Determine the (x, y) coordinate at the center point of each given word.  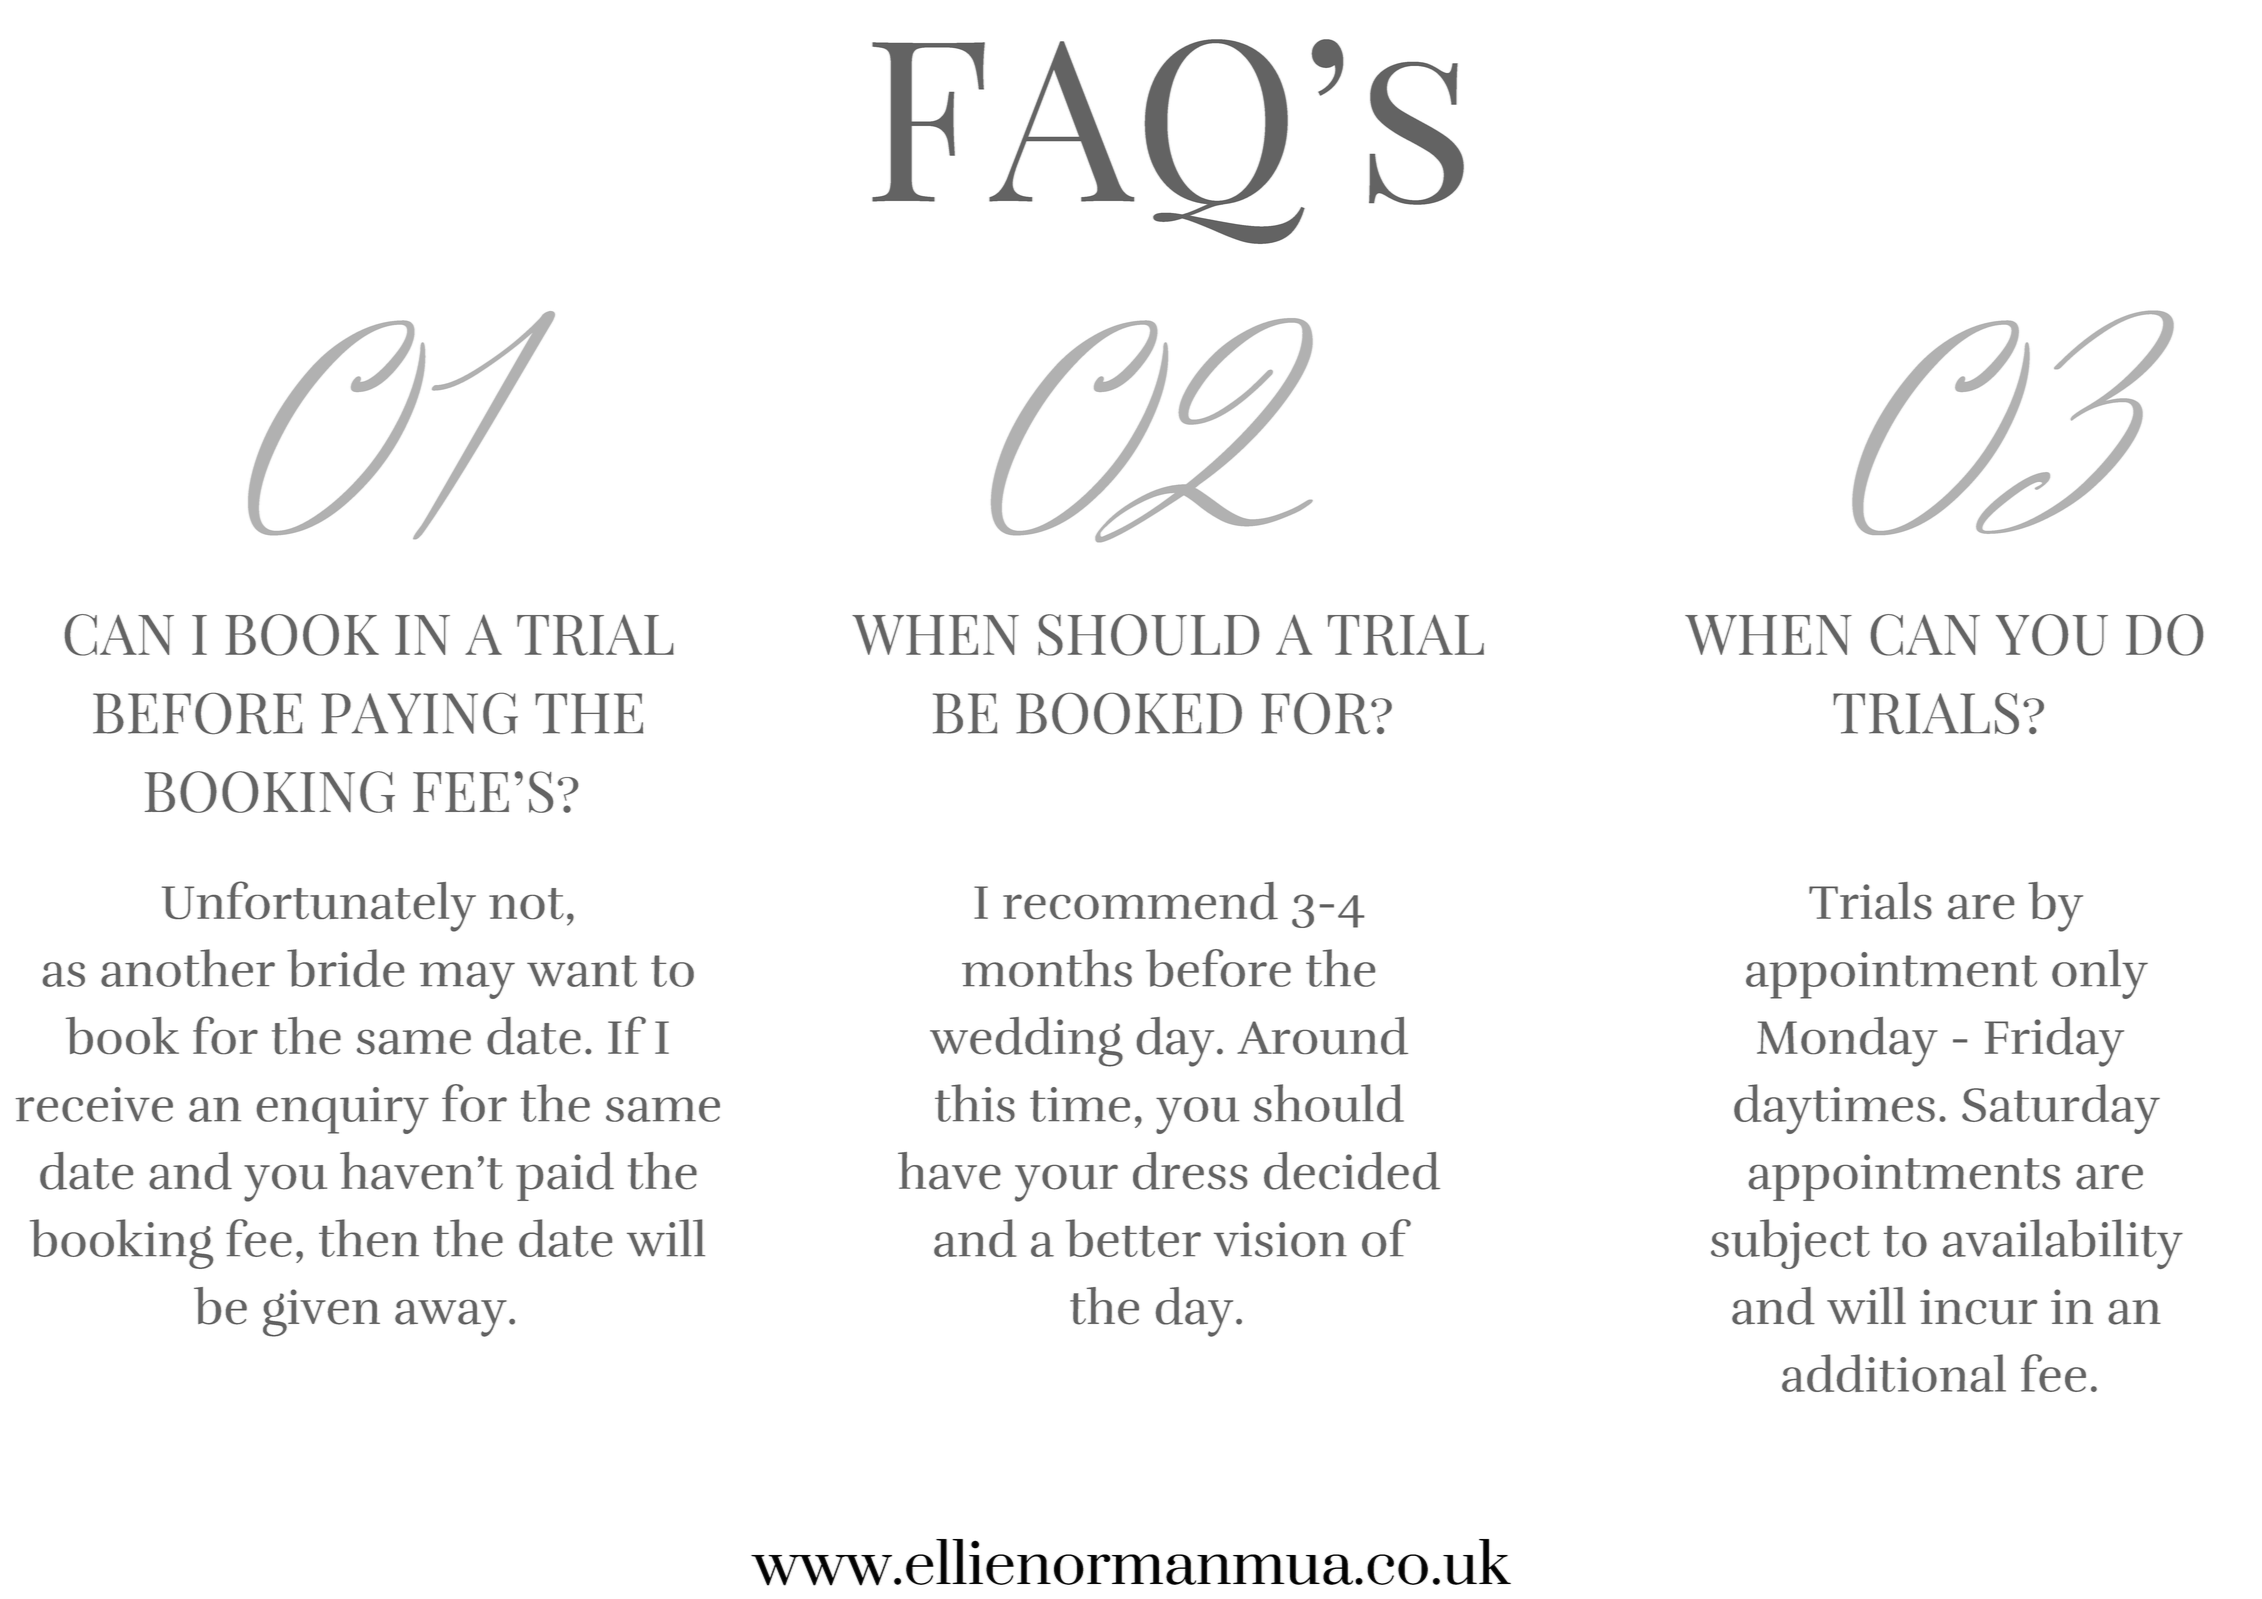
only (2100, 974)
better (1133, 1238)
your (1066, 1183)
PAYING (419, 713)
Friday (2054, 1042)
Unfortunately (319, 906)
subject (1790, 1244)
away (451, 1318)
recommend (1140, 901)
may (467, 980)
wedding (1026, 1042)
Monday (1847, 1042)
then (369, 1238)
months (1047, 968)
